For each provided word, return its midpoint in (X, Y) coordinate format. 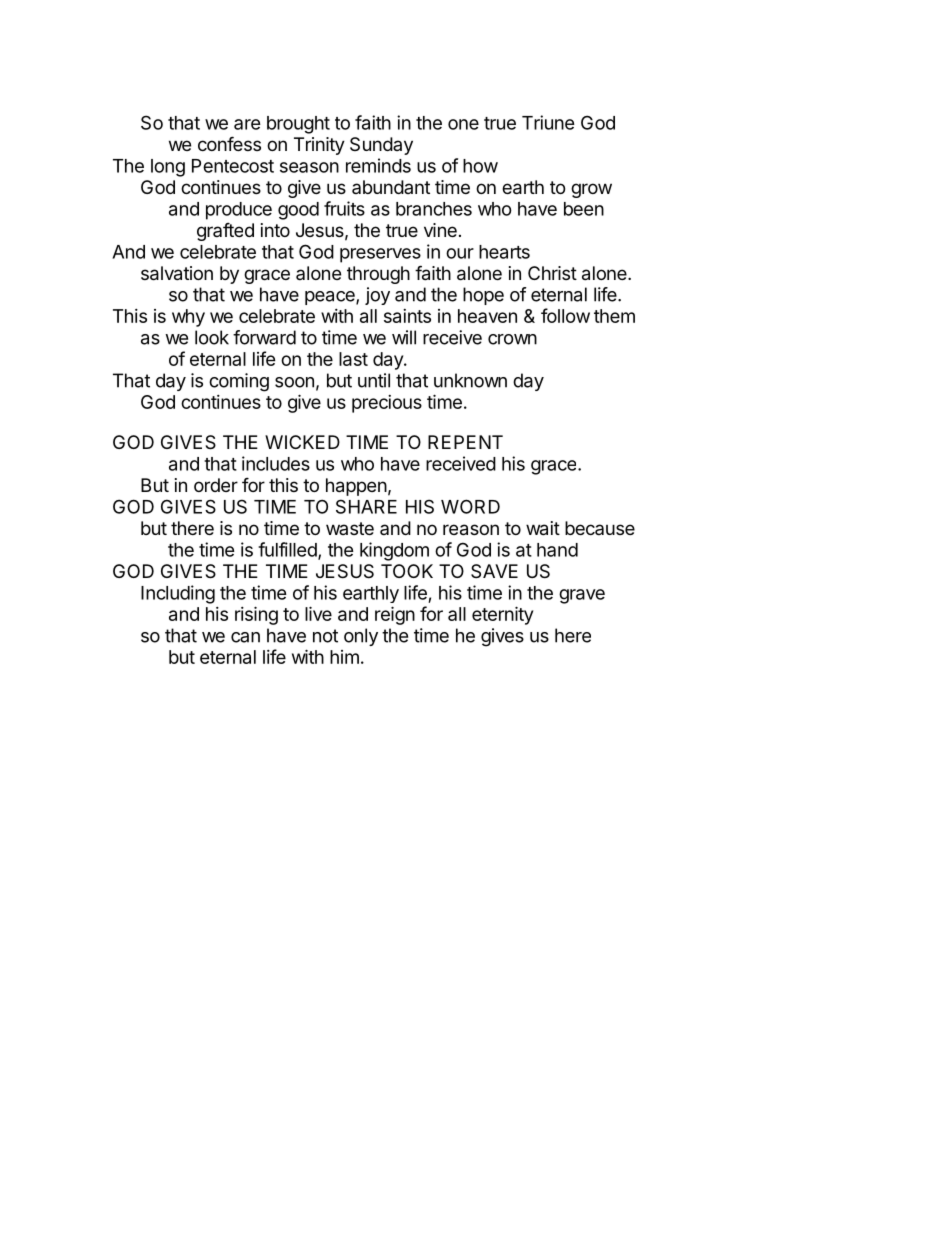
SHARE (366, 506)
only (361, 637)
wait (543, 528)
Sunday (381, 146)
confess (229, 143)
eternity (502, 615)
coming (239, 382)
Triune (548, 122)
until (374, 380)
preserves (380, 255)
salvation (177, 273)
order (216, 485)
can (245, 637)
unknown (470, 380)
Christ (552, 273)
